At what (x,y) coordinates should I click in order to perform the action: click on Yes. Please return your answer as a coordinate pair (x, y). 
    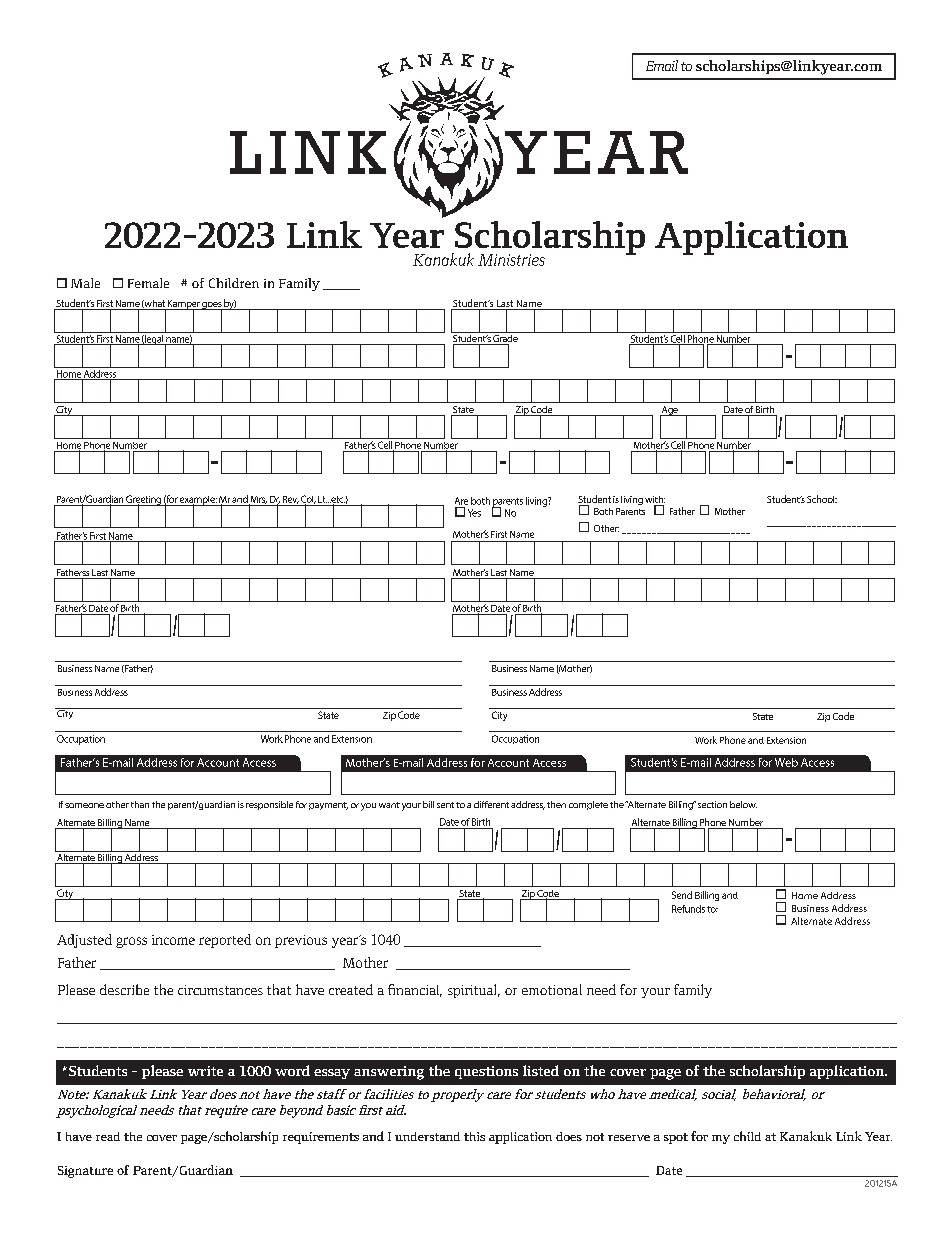
    Looking at the image, I should click on (474, 513).
